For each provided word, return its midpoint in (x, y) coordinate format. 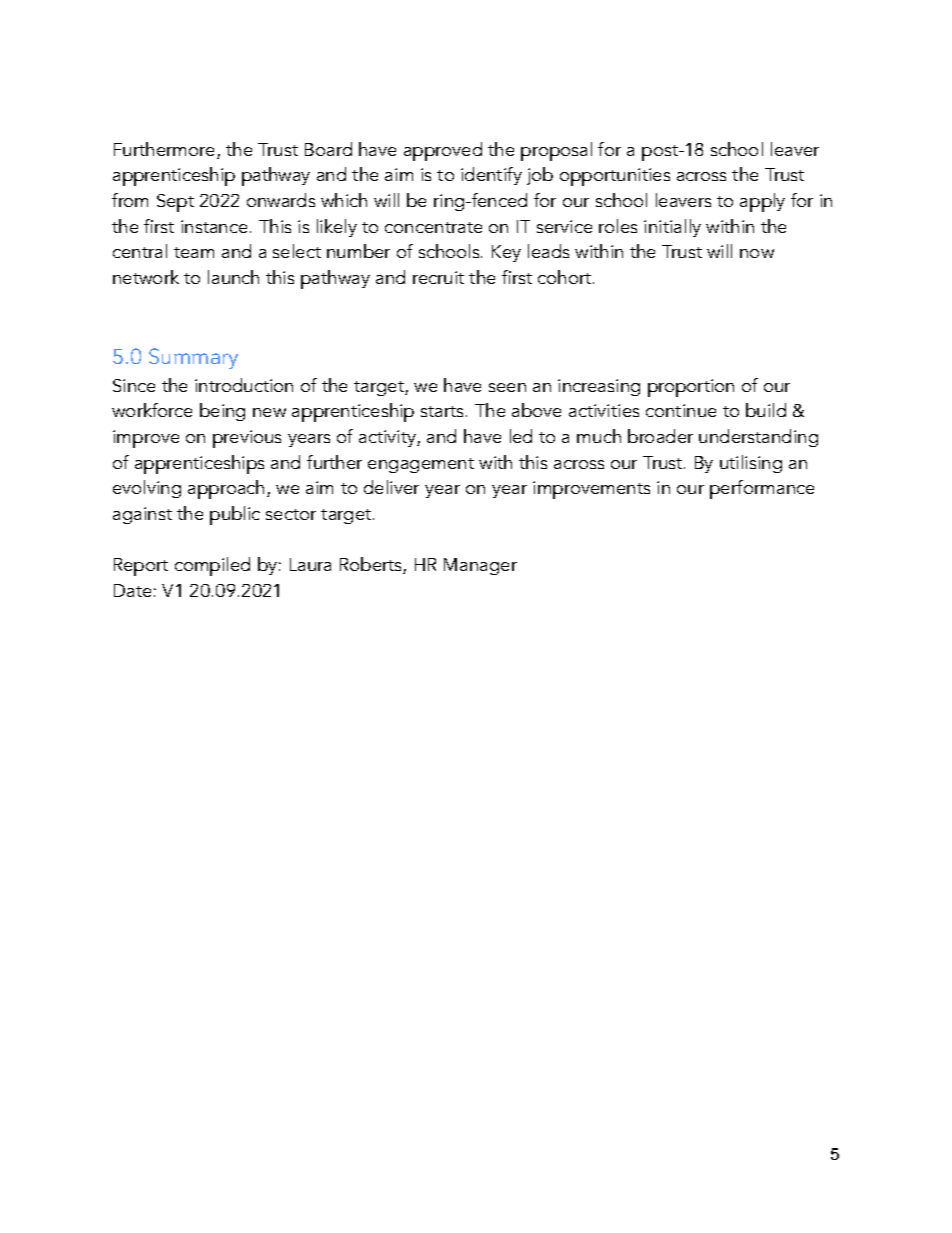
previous (247, 439)
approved (443, 151)
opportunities (615, 177)
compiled (212, 566)
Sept (175, 203)
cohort (564, 277)
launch (233, 277)
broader (660, 436)
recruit (438, 277)
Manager (480, 566)
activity (388, 438)
